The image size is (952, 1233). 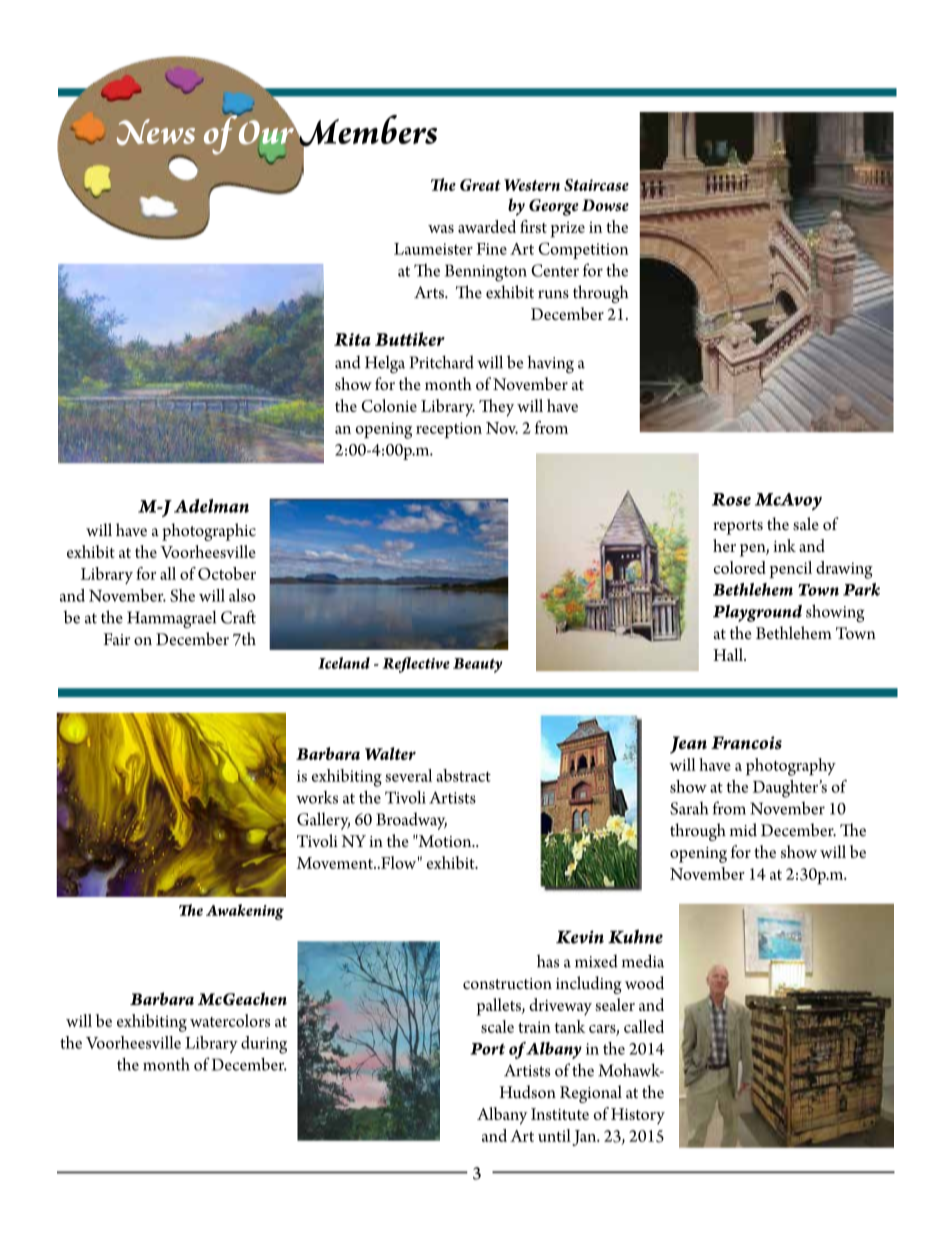 What do you see at coordinates (605, 205) in the page?
I see `Dowse` at bounding box center [605, 205].
